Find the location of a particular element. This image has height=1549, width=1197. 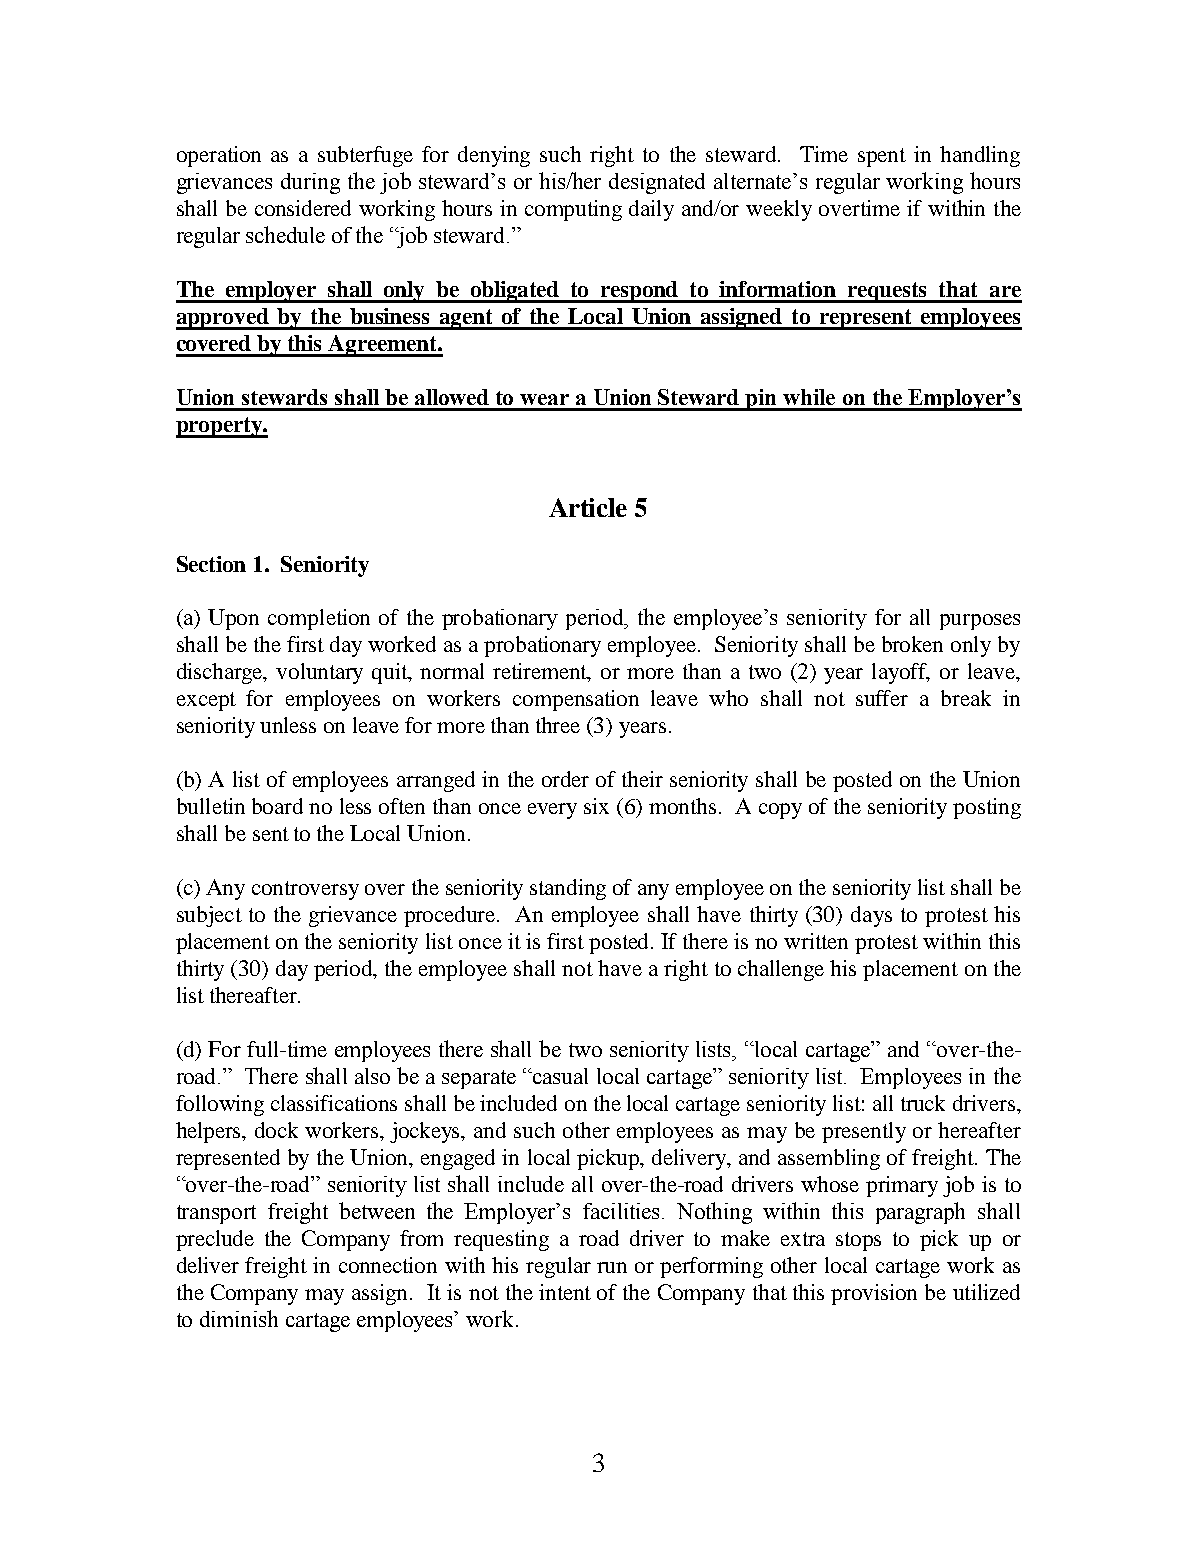

broken is located at coordinates (912, 644).
